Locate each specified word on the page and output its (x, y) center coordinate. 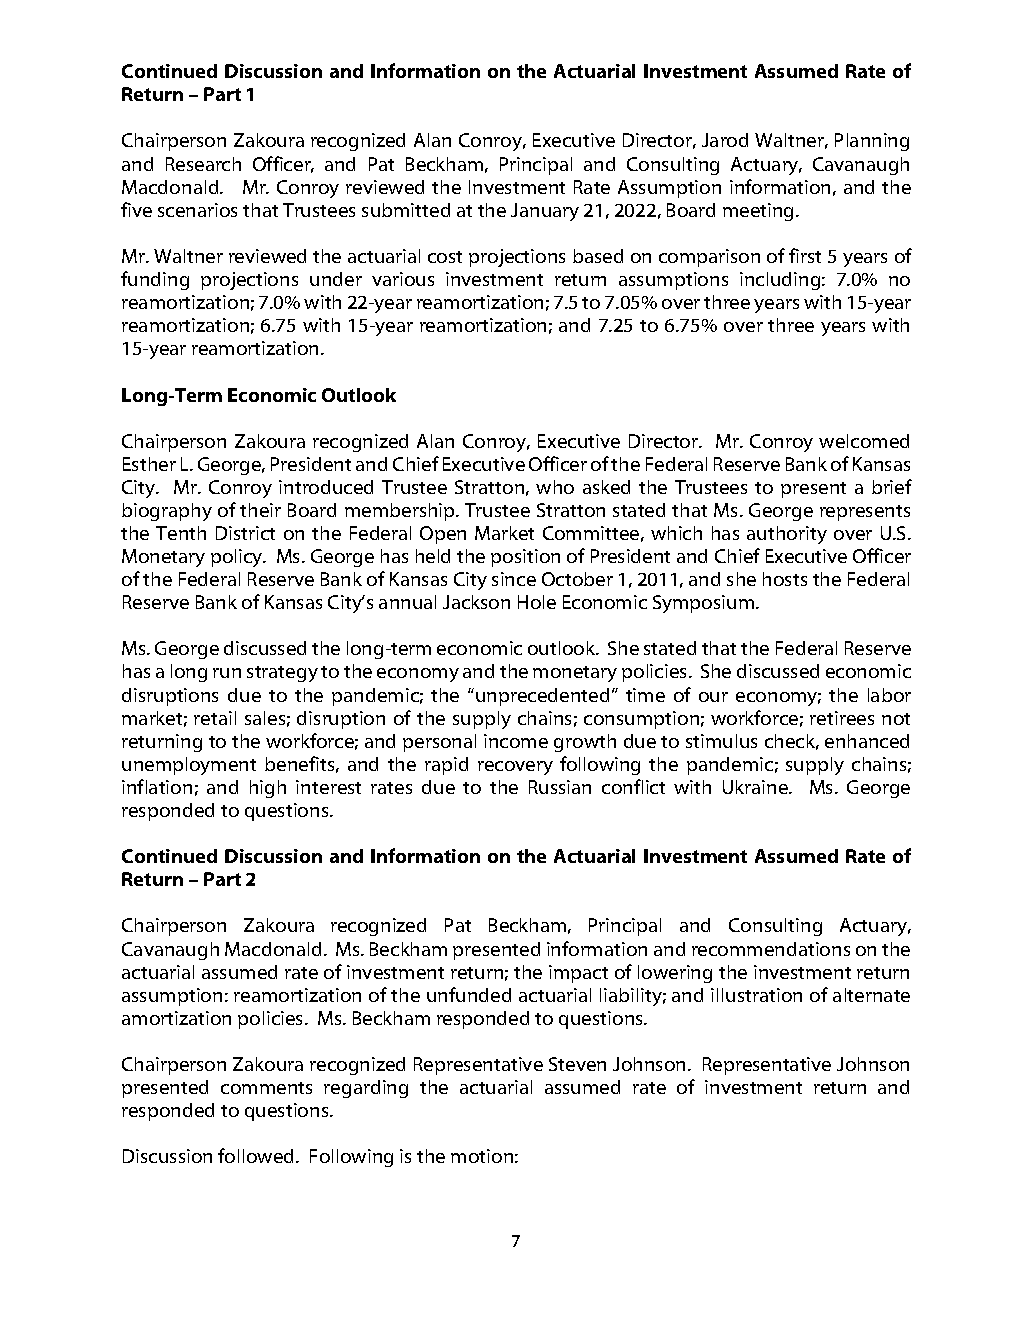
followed (257, 1155)
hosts (785, 579)
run (227, 673)
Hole (537, 602)
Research (203, 164)
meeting (760, 212)
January (545, 212)
